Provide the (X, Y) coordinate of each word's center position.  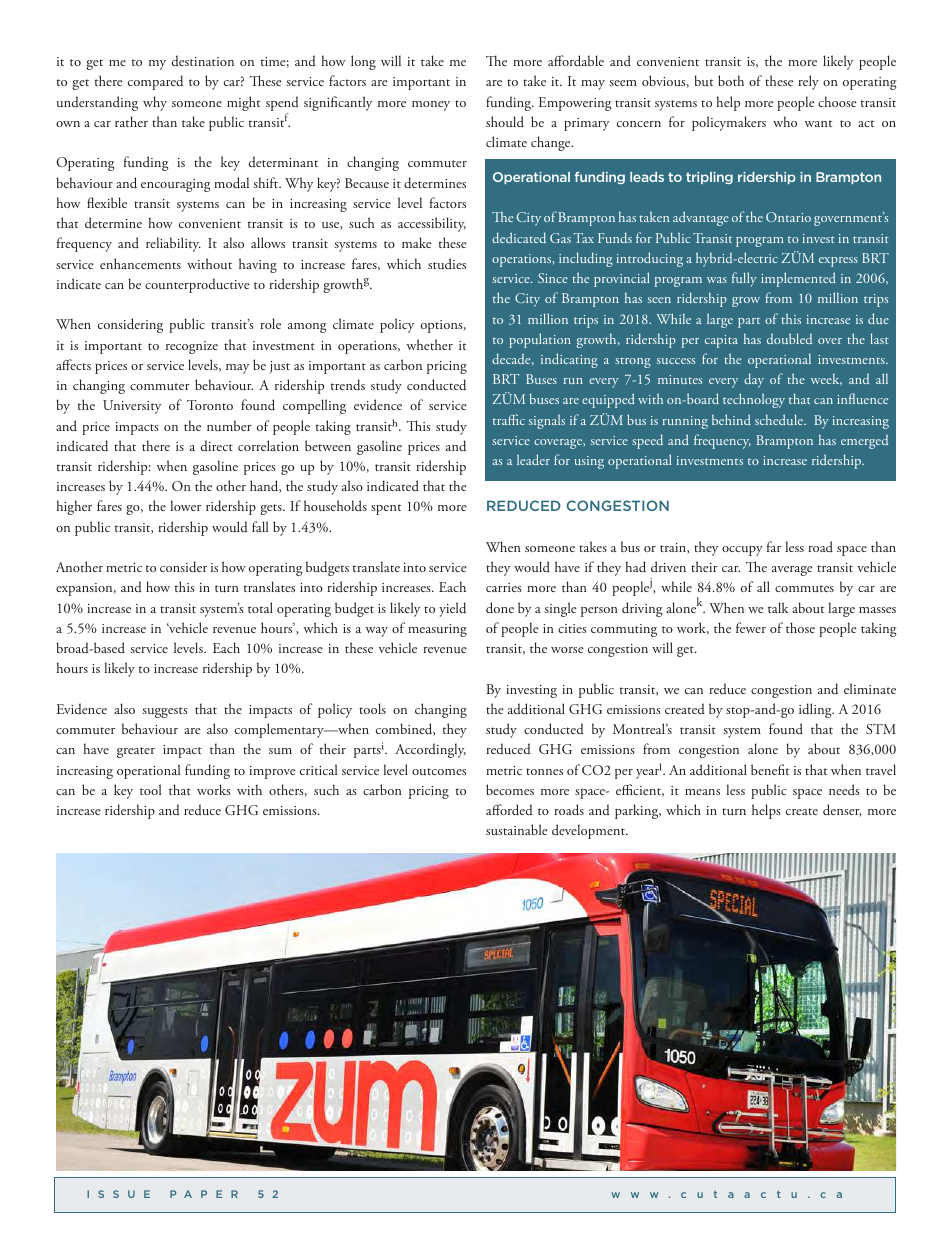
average (792, 571)
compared (155, 82)
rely (808, 82)
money (431, 106)
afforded (509, 810)
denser (842, 810)
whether (429, 344)
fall (260, 526)
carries (504, 587)
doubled (789, 338)
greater (136, 752)
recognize (192, 347)
